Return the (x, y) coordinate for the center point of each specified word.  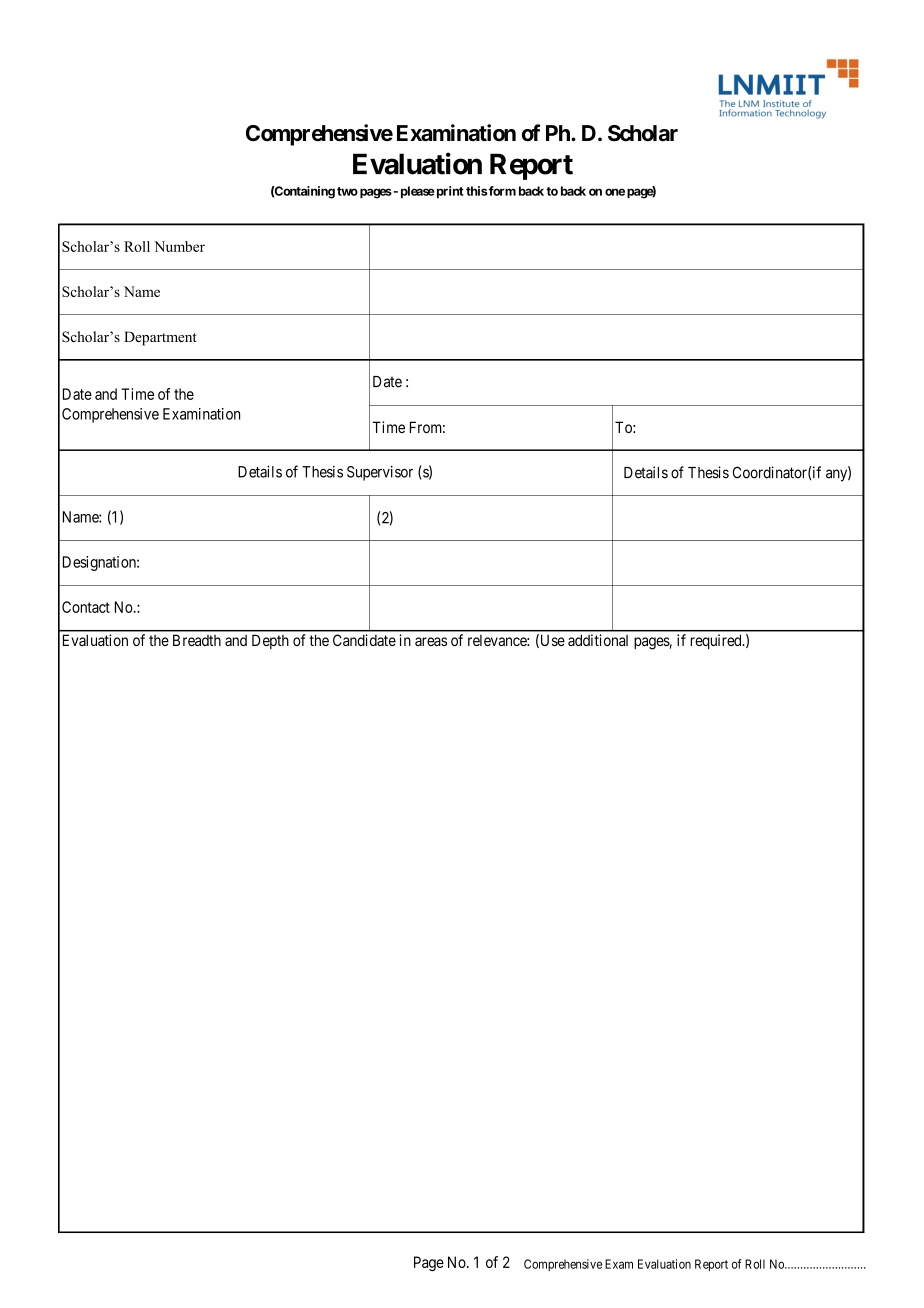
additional (598, 640)
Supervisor (380, 473)
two (347, 191)
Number (179, 246)
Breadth (197, 640)
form (501, 191)
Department (160, 338)
